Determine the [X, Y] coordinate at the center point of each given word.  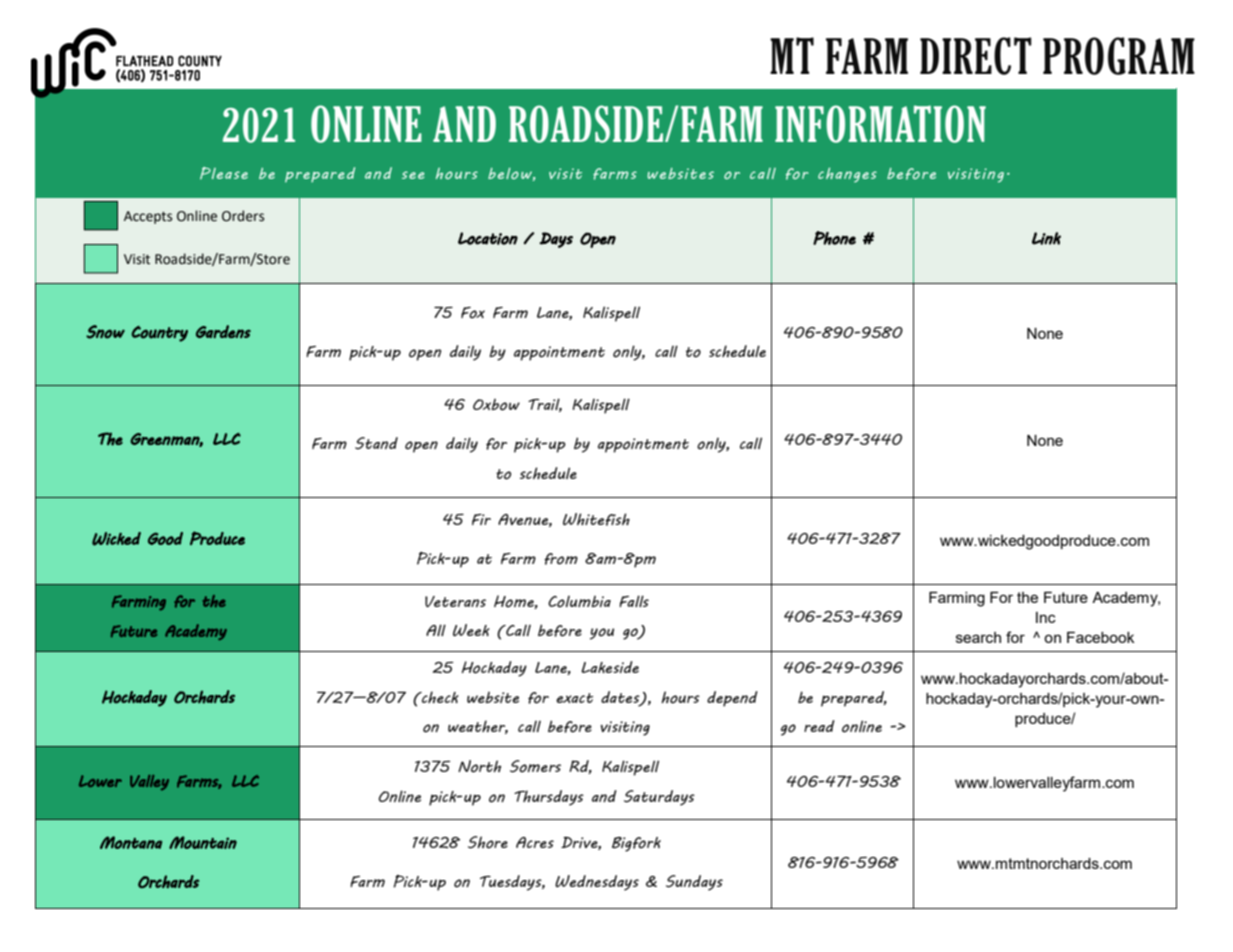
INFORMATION [880, 124]
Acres [535, 842]
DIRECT [976, 56]
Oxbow [496, 404]
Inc [1046, 617]
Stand [376, 443]
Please [224, 173]
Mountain [203, 842]
